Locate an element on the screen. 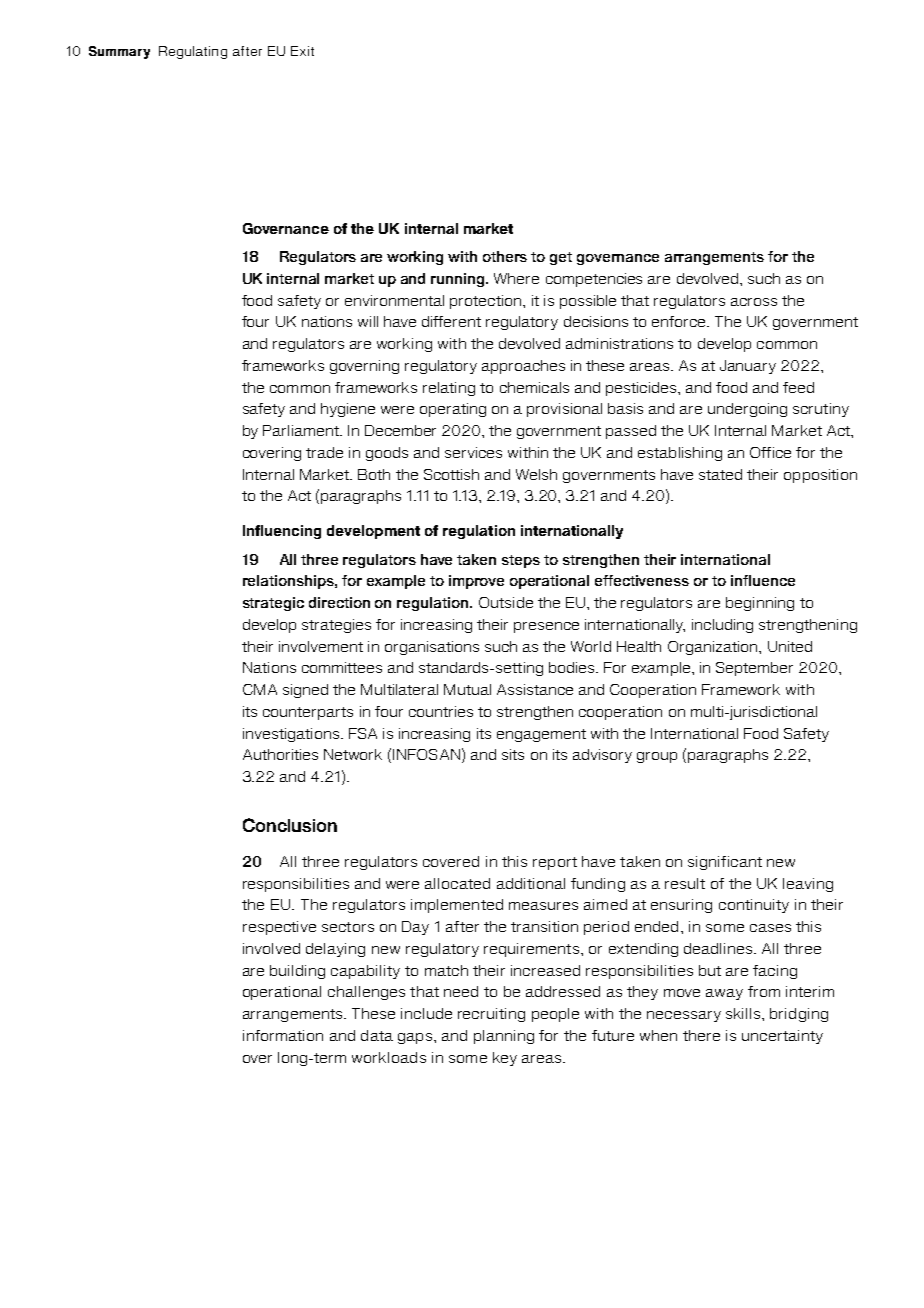 Image resolution: width=924 pixels, height=1308 pixels. September is located at coordinates (754, 669).
